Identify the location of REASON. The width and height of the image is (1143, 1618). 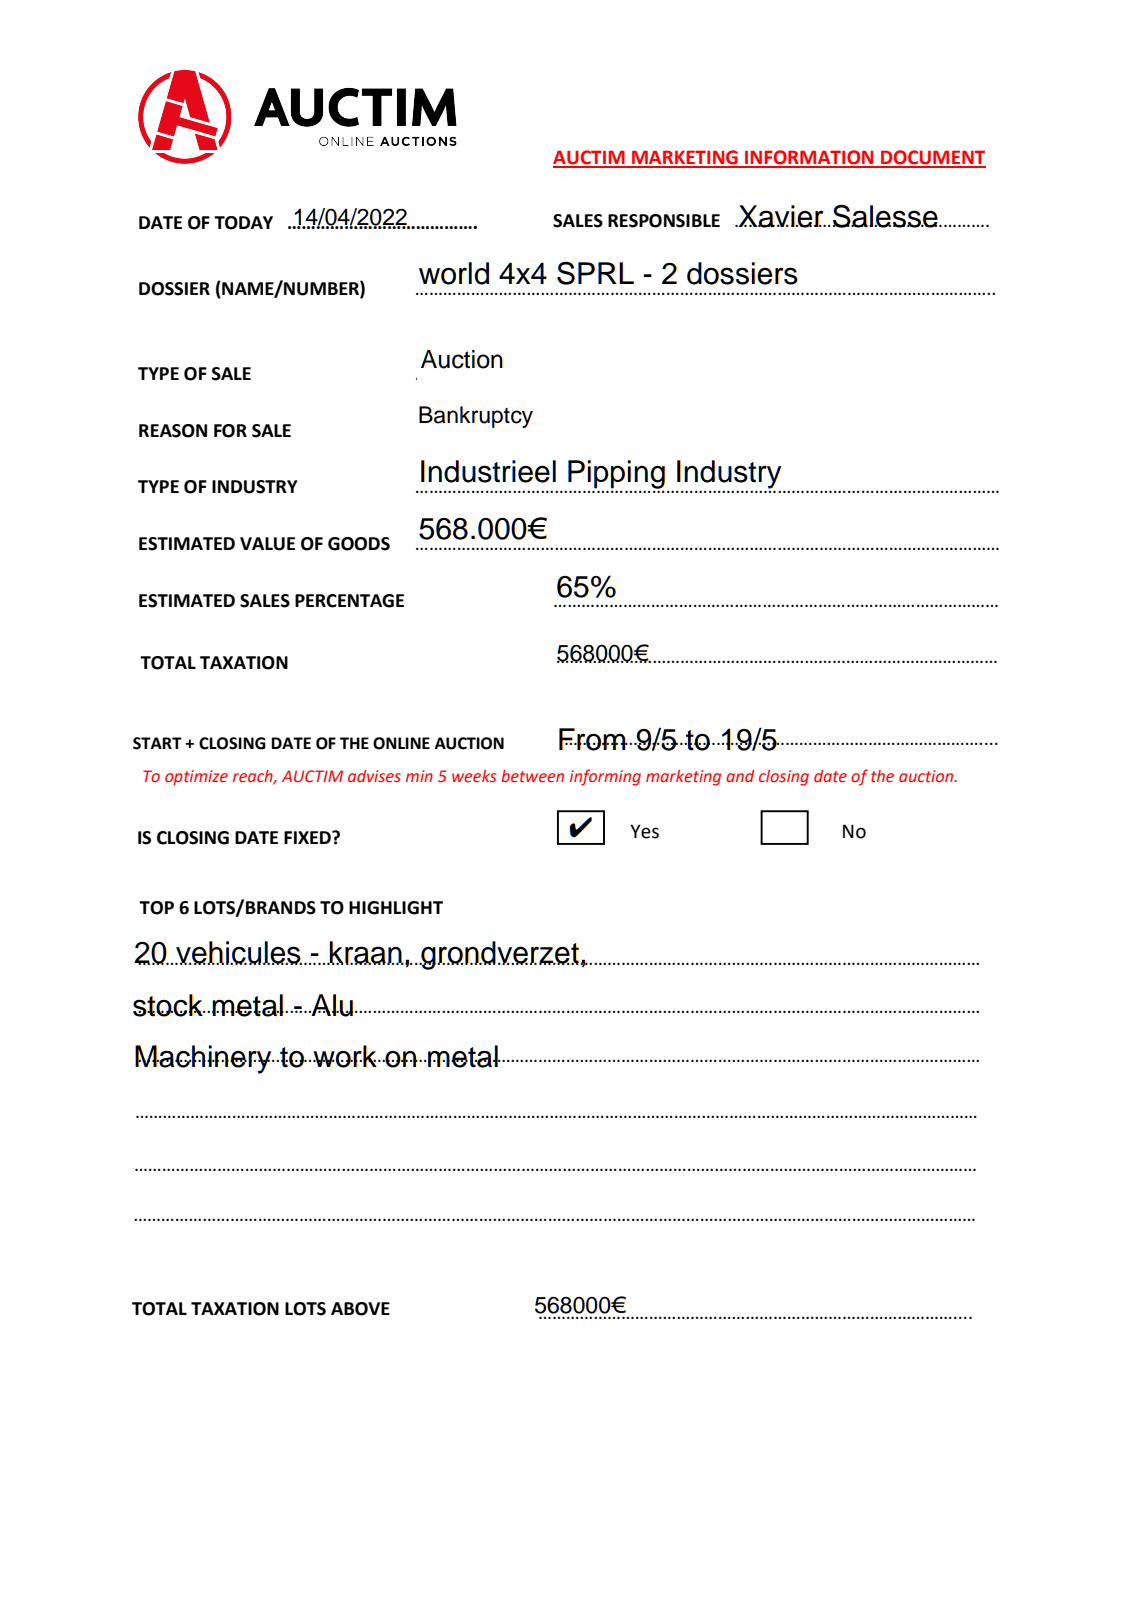
(173, 431).
